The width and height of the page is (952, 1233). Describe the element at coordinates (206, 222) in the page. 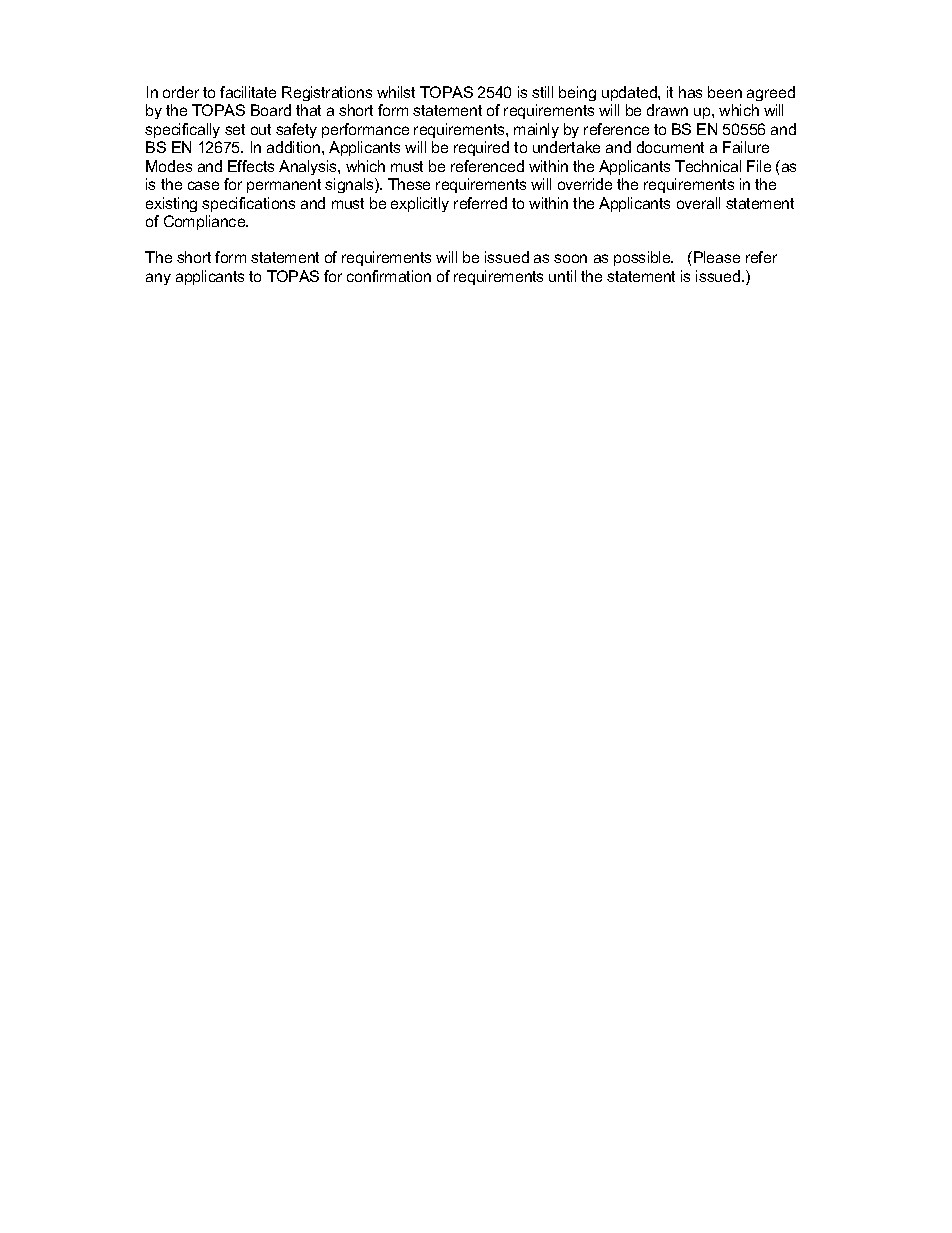

I see `Compliance` at that location.
